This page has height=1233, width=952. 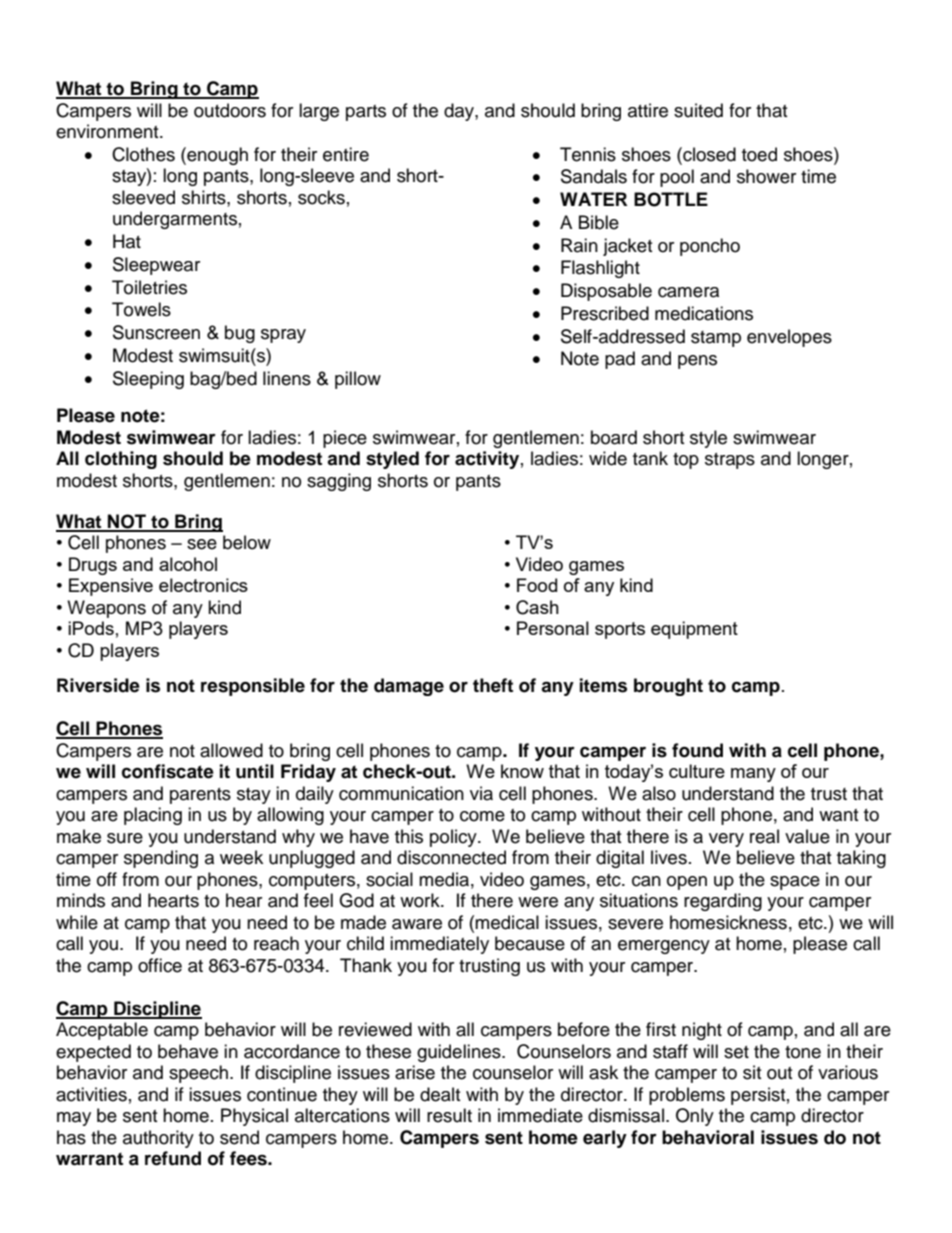 I want to click on see, so click(x=202, y=544).
